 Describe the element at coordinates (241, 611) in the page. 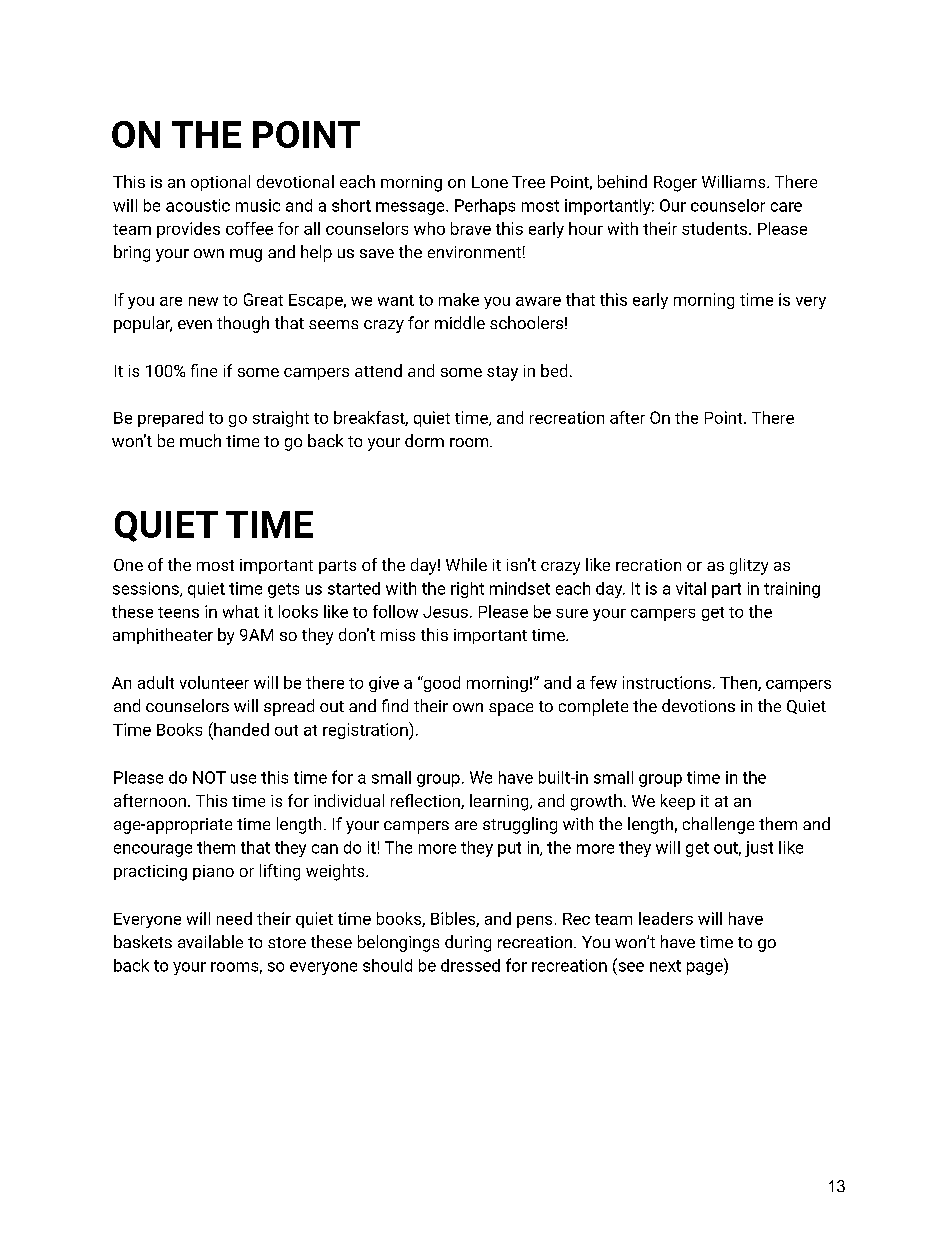

I see `what` at that location.
